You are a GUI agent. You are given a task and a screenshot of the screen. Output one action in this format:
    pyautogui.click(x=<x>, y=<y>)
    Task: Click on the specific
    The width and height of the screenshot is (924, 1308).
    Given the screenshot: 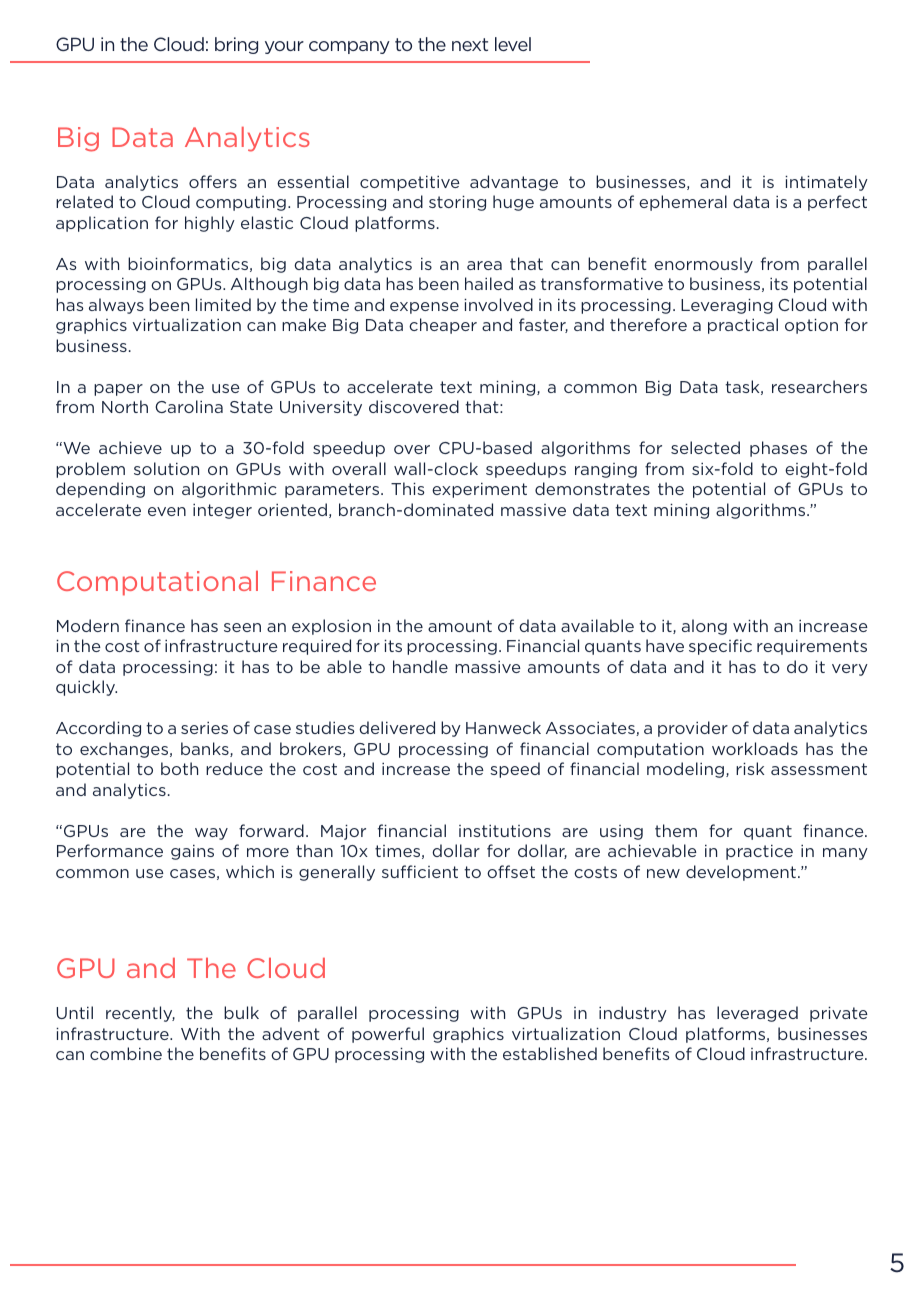 What is the action you would take?
    pyautogui.click(x=720, y=647)
